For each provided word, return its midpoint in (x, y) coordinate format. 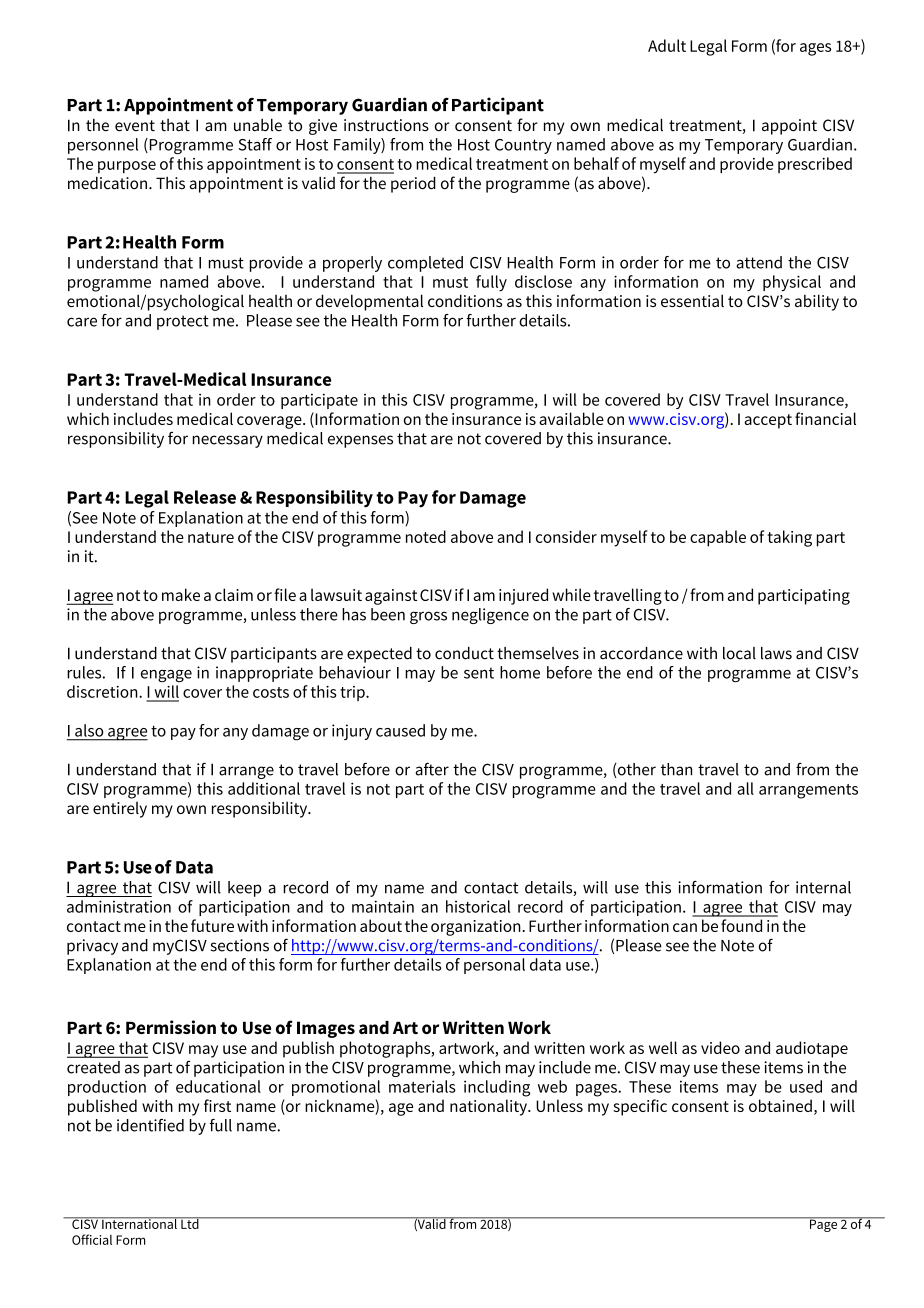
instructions (386, 125)
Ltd (190, 1223)
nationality (489, 1107)
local (739, 653)
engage (166, 676)
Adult (667, 45)
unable (258, 125)
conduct (464, 653)
